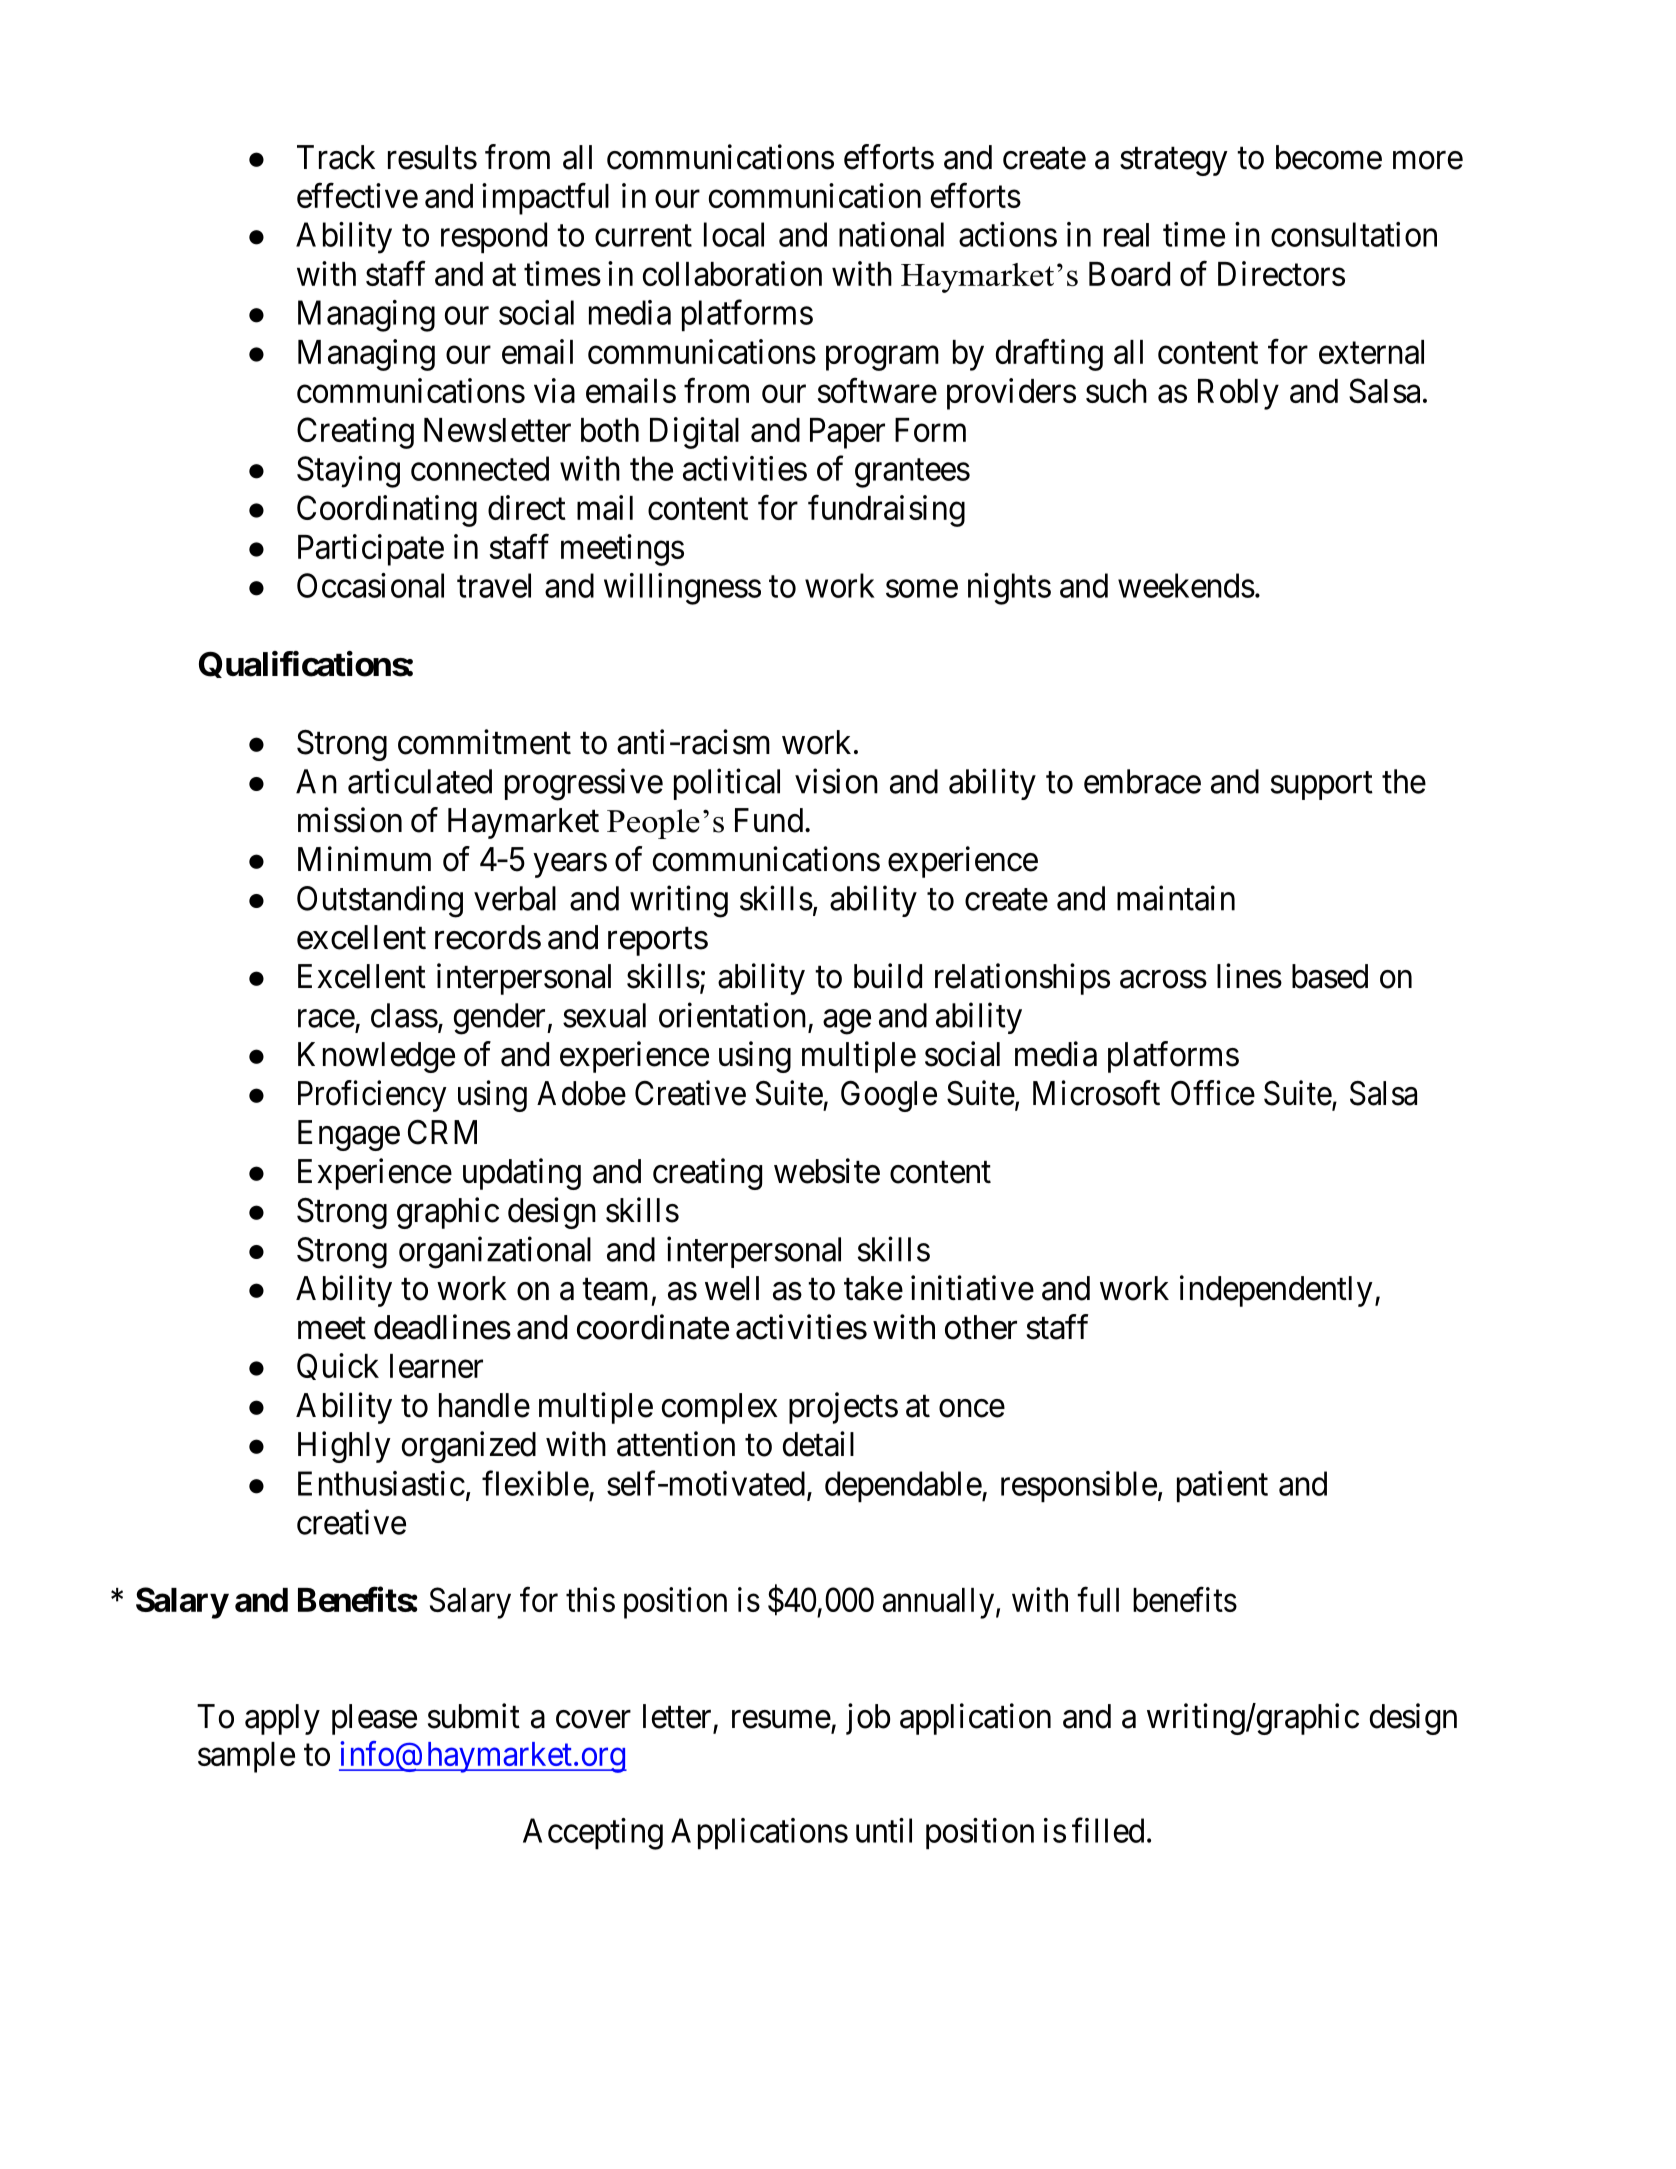 The height and width of the image is (2169, 1676). What do you see at coordinates (374, 1719) in the image?
I see `please` at bounding box center [374, 1719].
